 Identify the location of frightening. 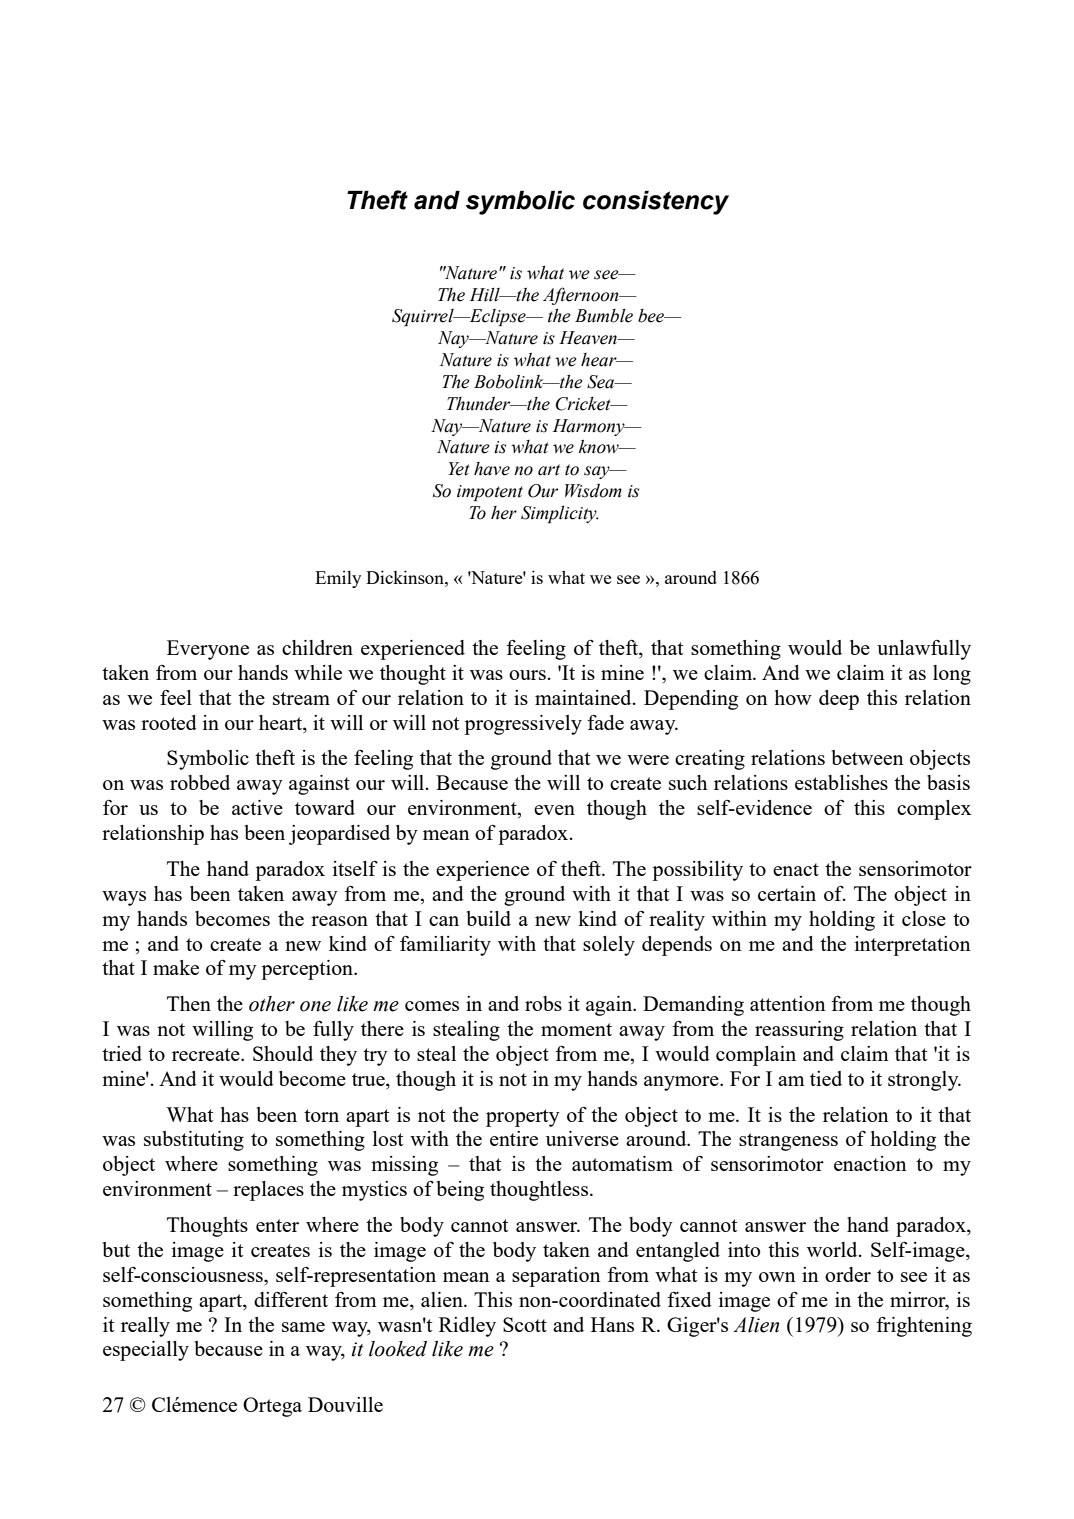
(924, 1327).
